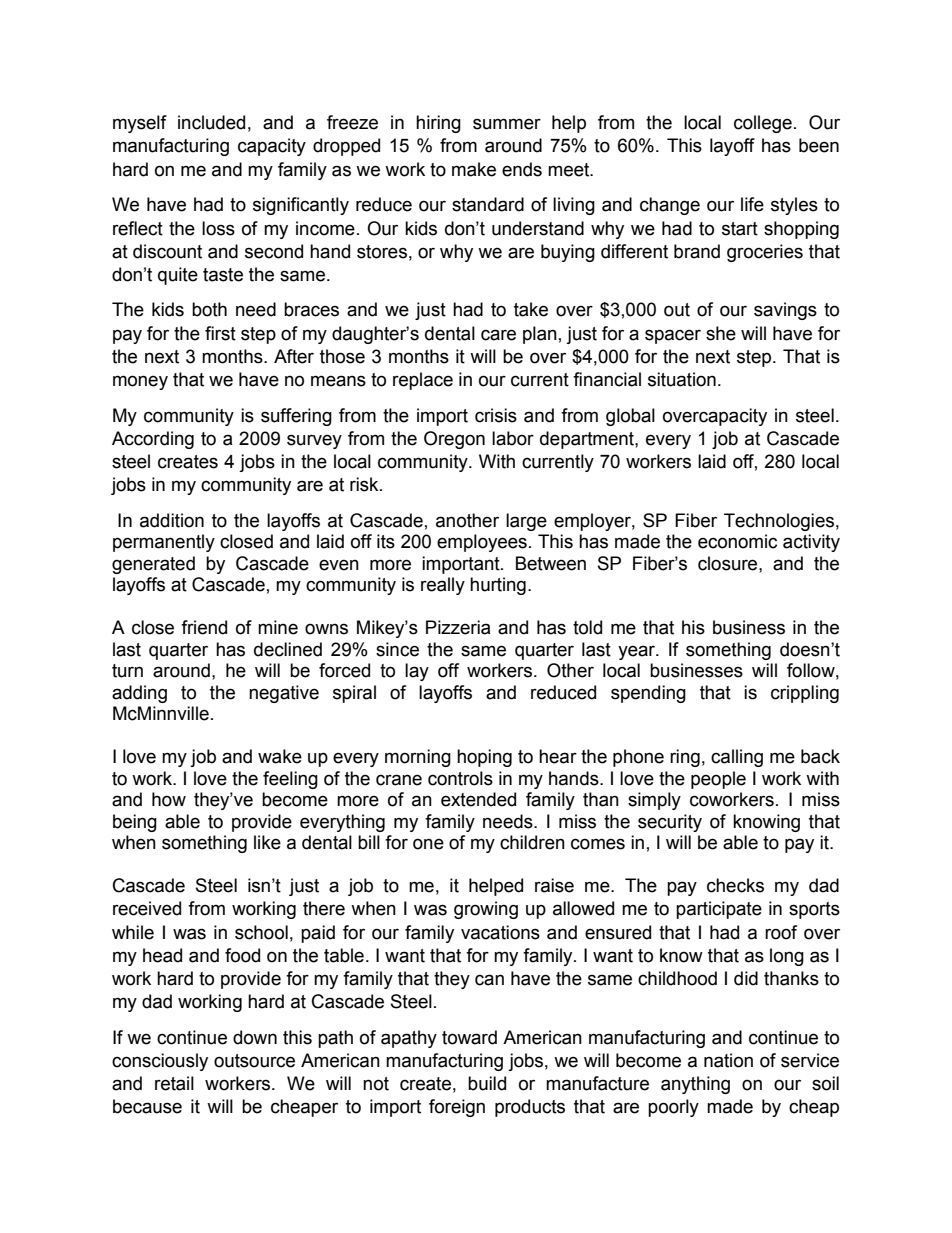  Describe the element at coordinates (174, 1083) in the screenshot. I see `retail` at that location.
